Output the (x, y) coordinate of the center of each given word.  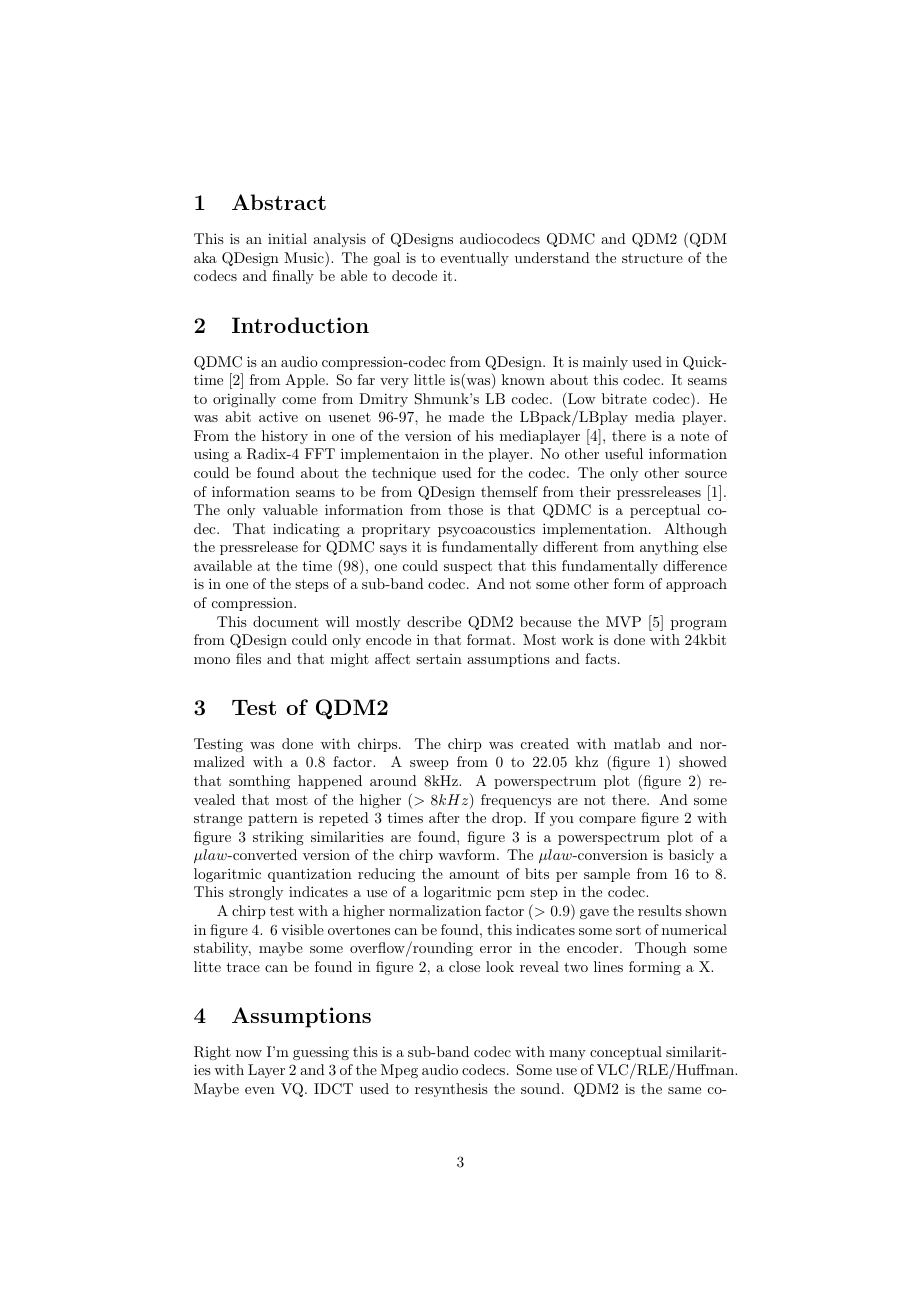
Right (212, 1053)
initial (287, 238)
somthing (259, 782)
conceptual (626, 1053)
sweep (429, 765)
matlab (637, 743)
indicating (306, 530)
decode (414, 275)
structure (652, 258)
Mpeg (399, 1071)
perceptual (665, 511)
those (465, 509)
